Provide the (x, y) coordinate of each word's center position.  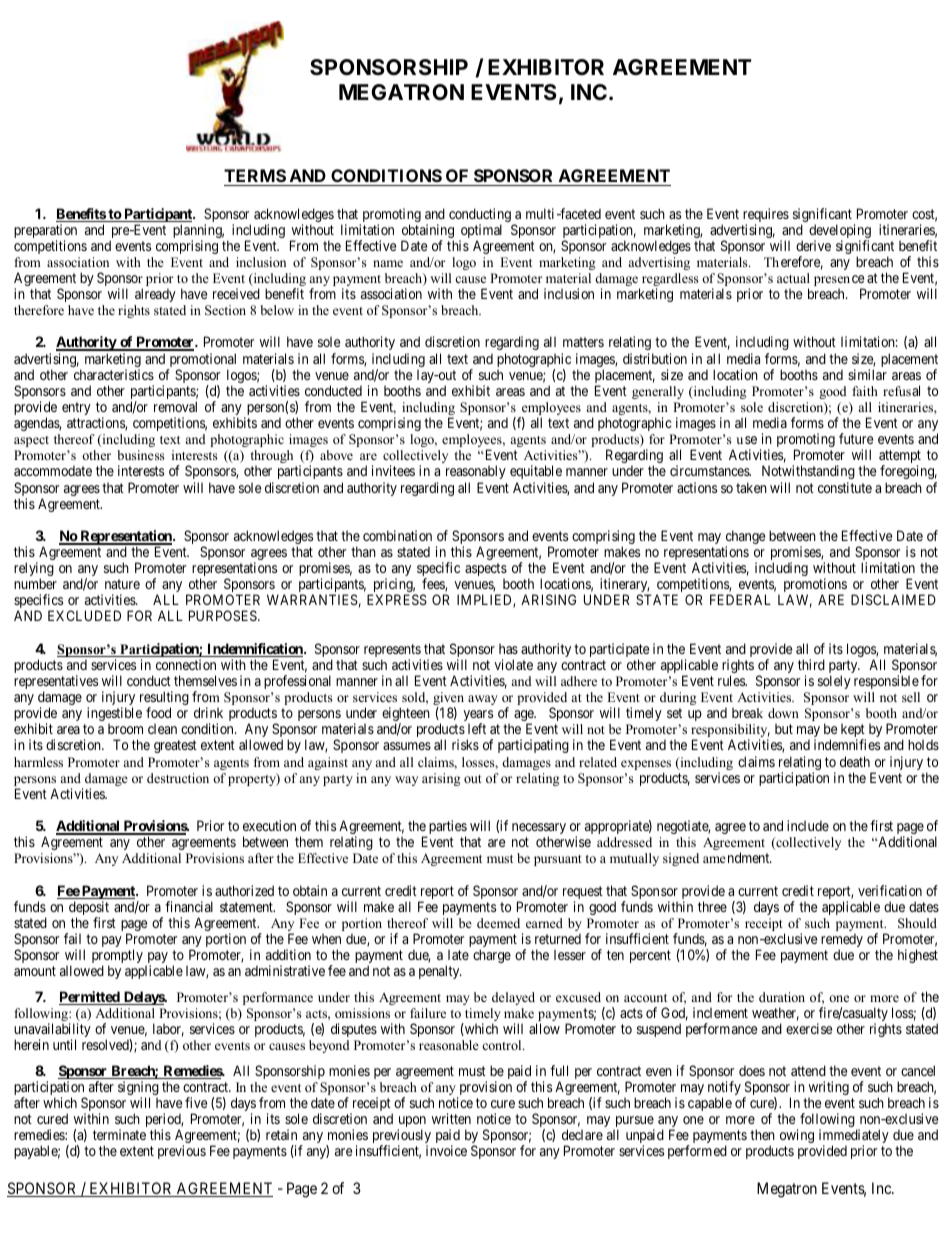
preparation (45, 232)
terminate (119, 1134)
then (762, 1134)
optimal (480, 232)
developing (840, 232)
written (451, 1118)
